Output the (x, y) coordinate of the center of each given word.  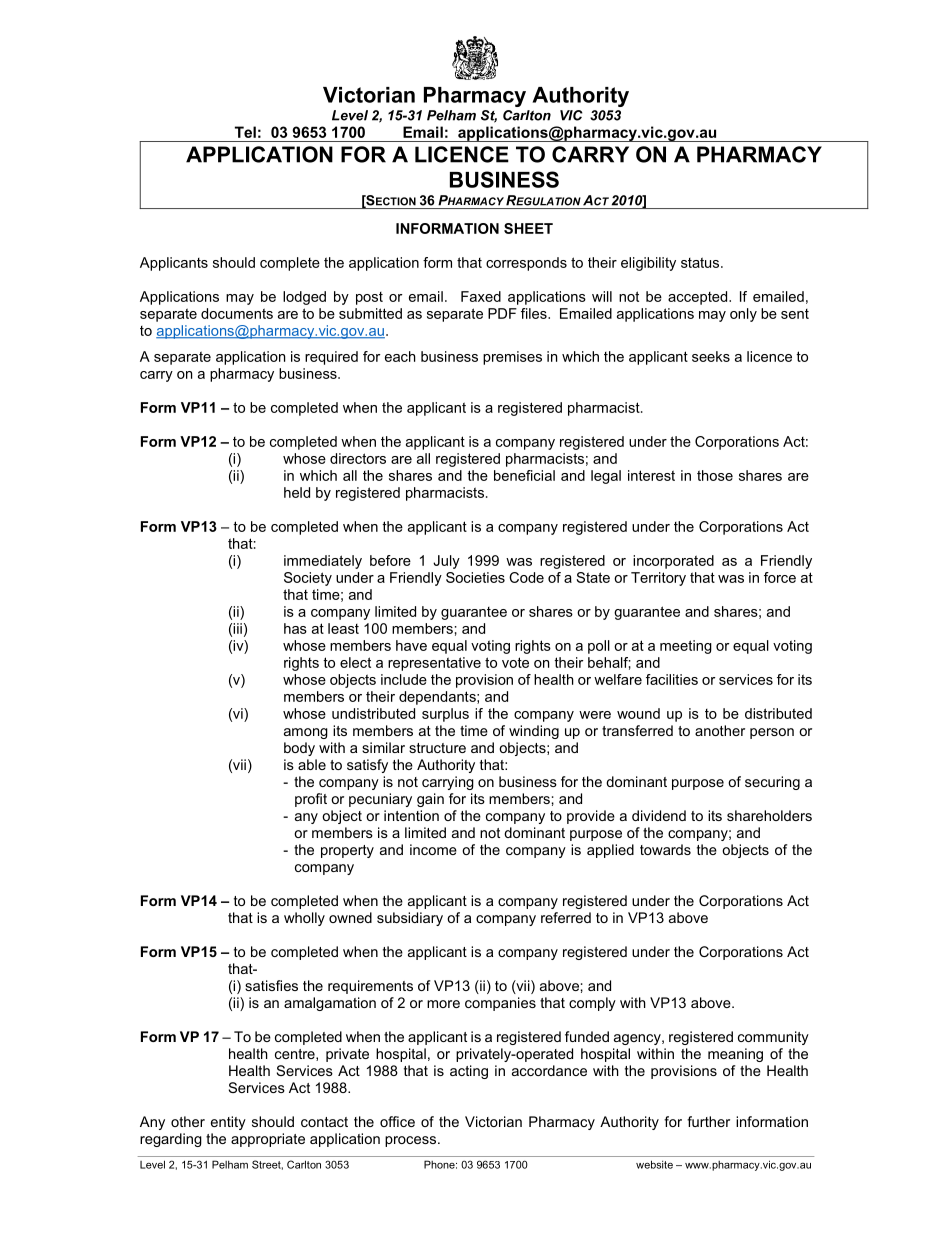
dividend (659, 815)
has (295, 628)
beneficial (524, 475)
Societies (475, 577)
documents (237, 313)
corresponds (526, 264)
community (773, 1038)
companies (500, 1004)
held (297, 492)
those (715, 475)
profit (311, 800)
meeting (686, 647)
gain (430, 800)
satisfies (271, 985)
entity (228, 1123)
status (701, 262)
